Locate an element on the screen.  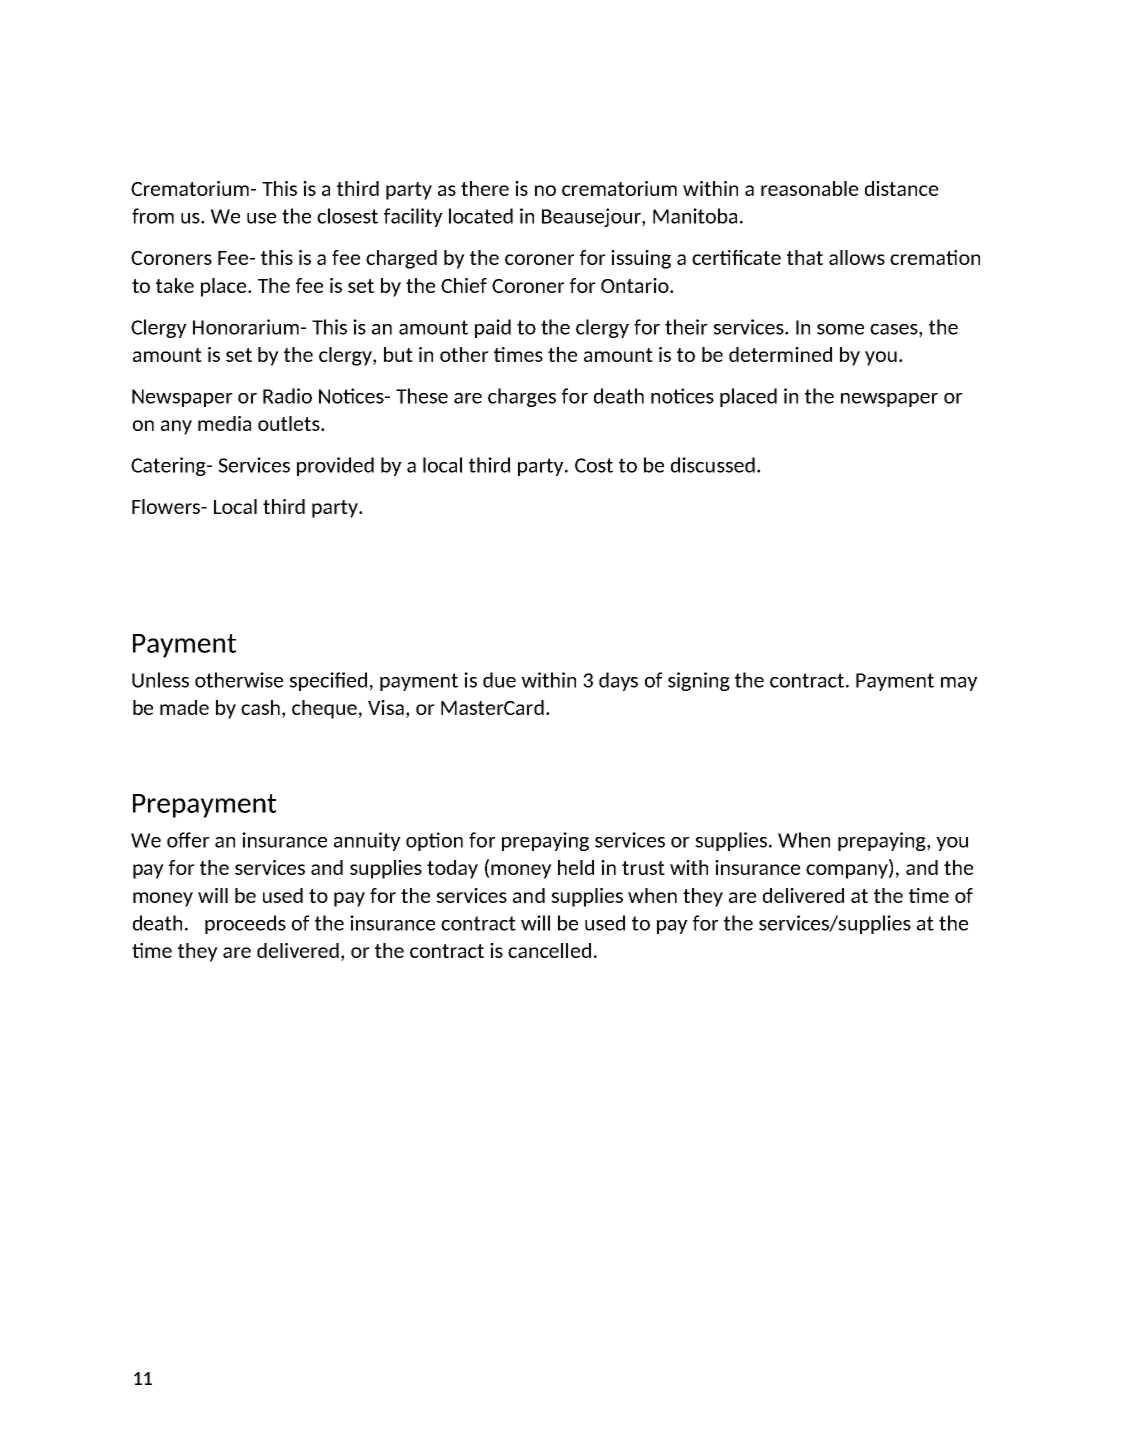
discussed is located at coordinates (713, 465).
